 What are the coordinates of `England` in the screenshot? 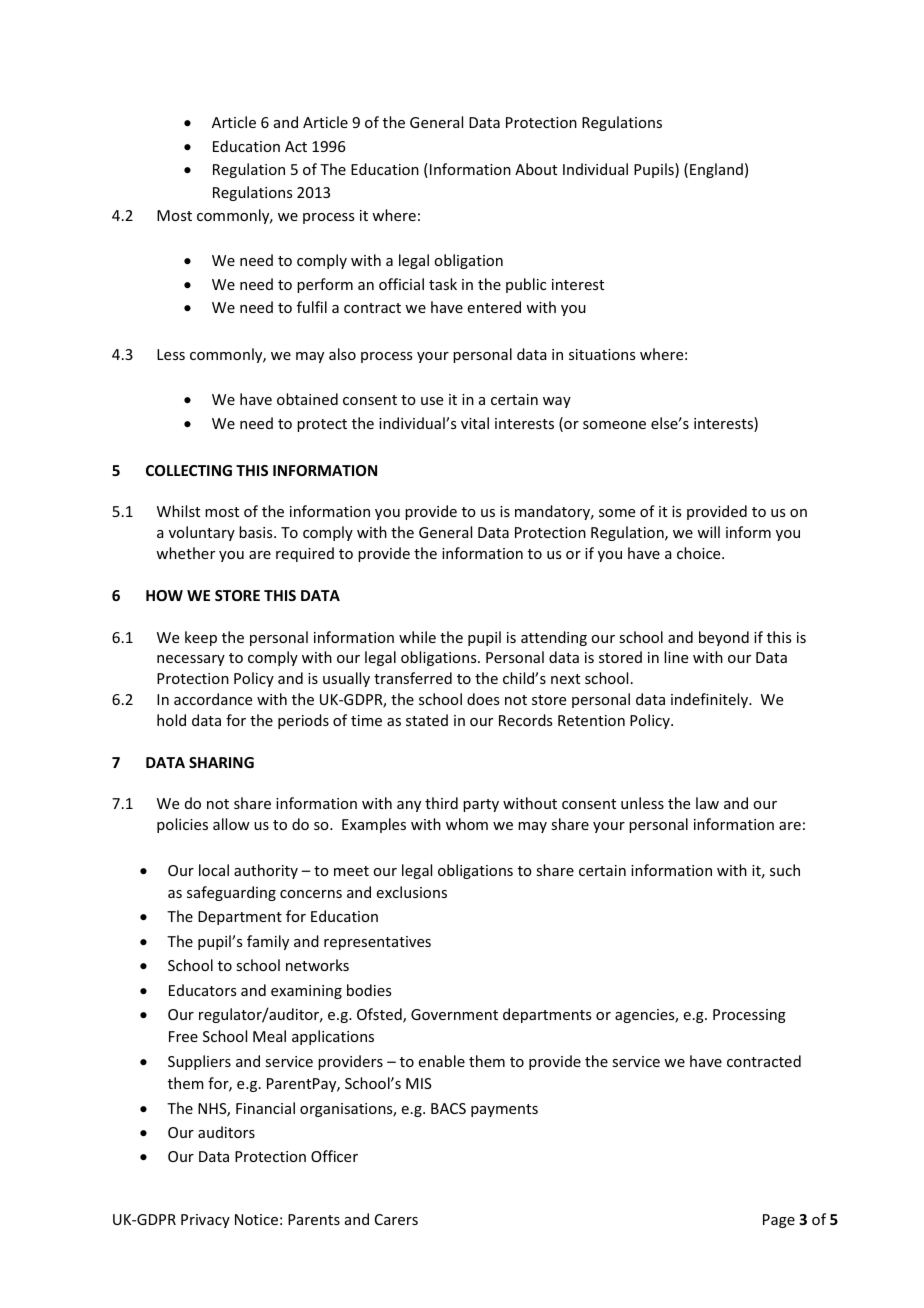 It's located at (716, 170).
